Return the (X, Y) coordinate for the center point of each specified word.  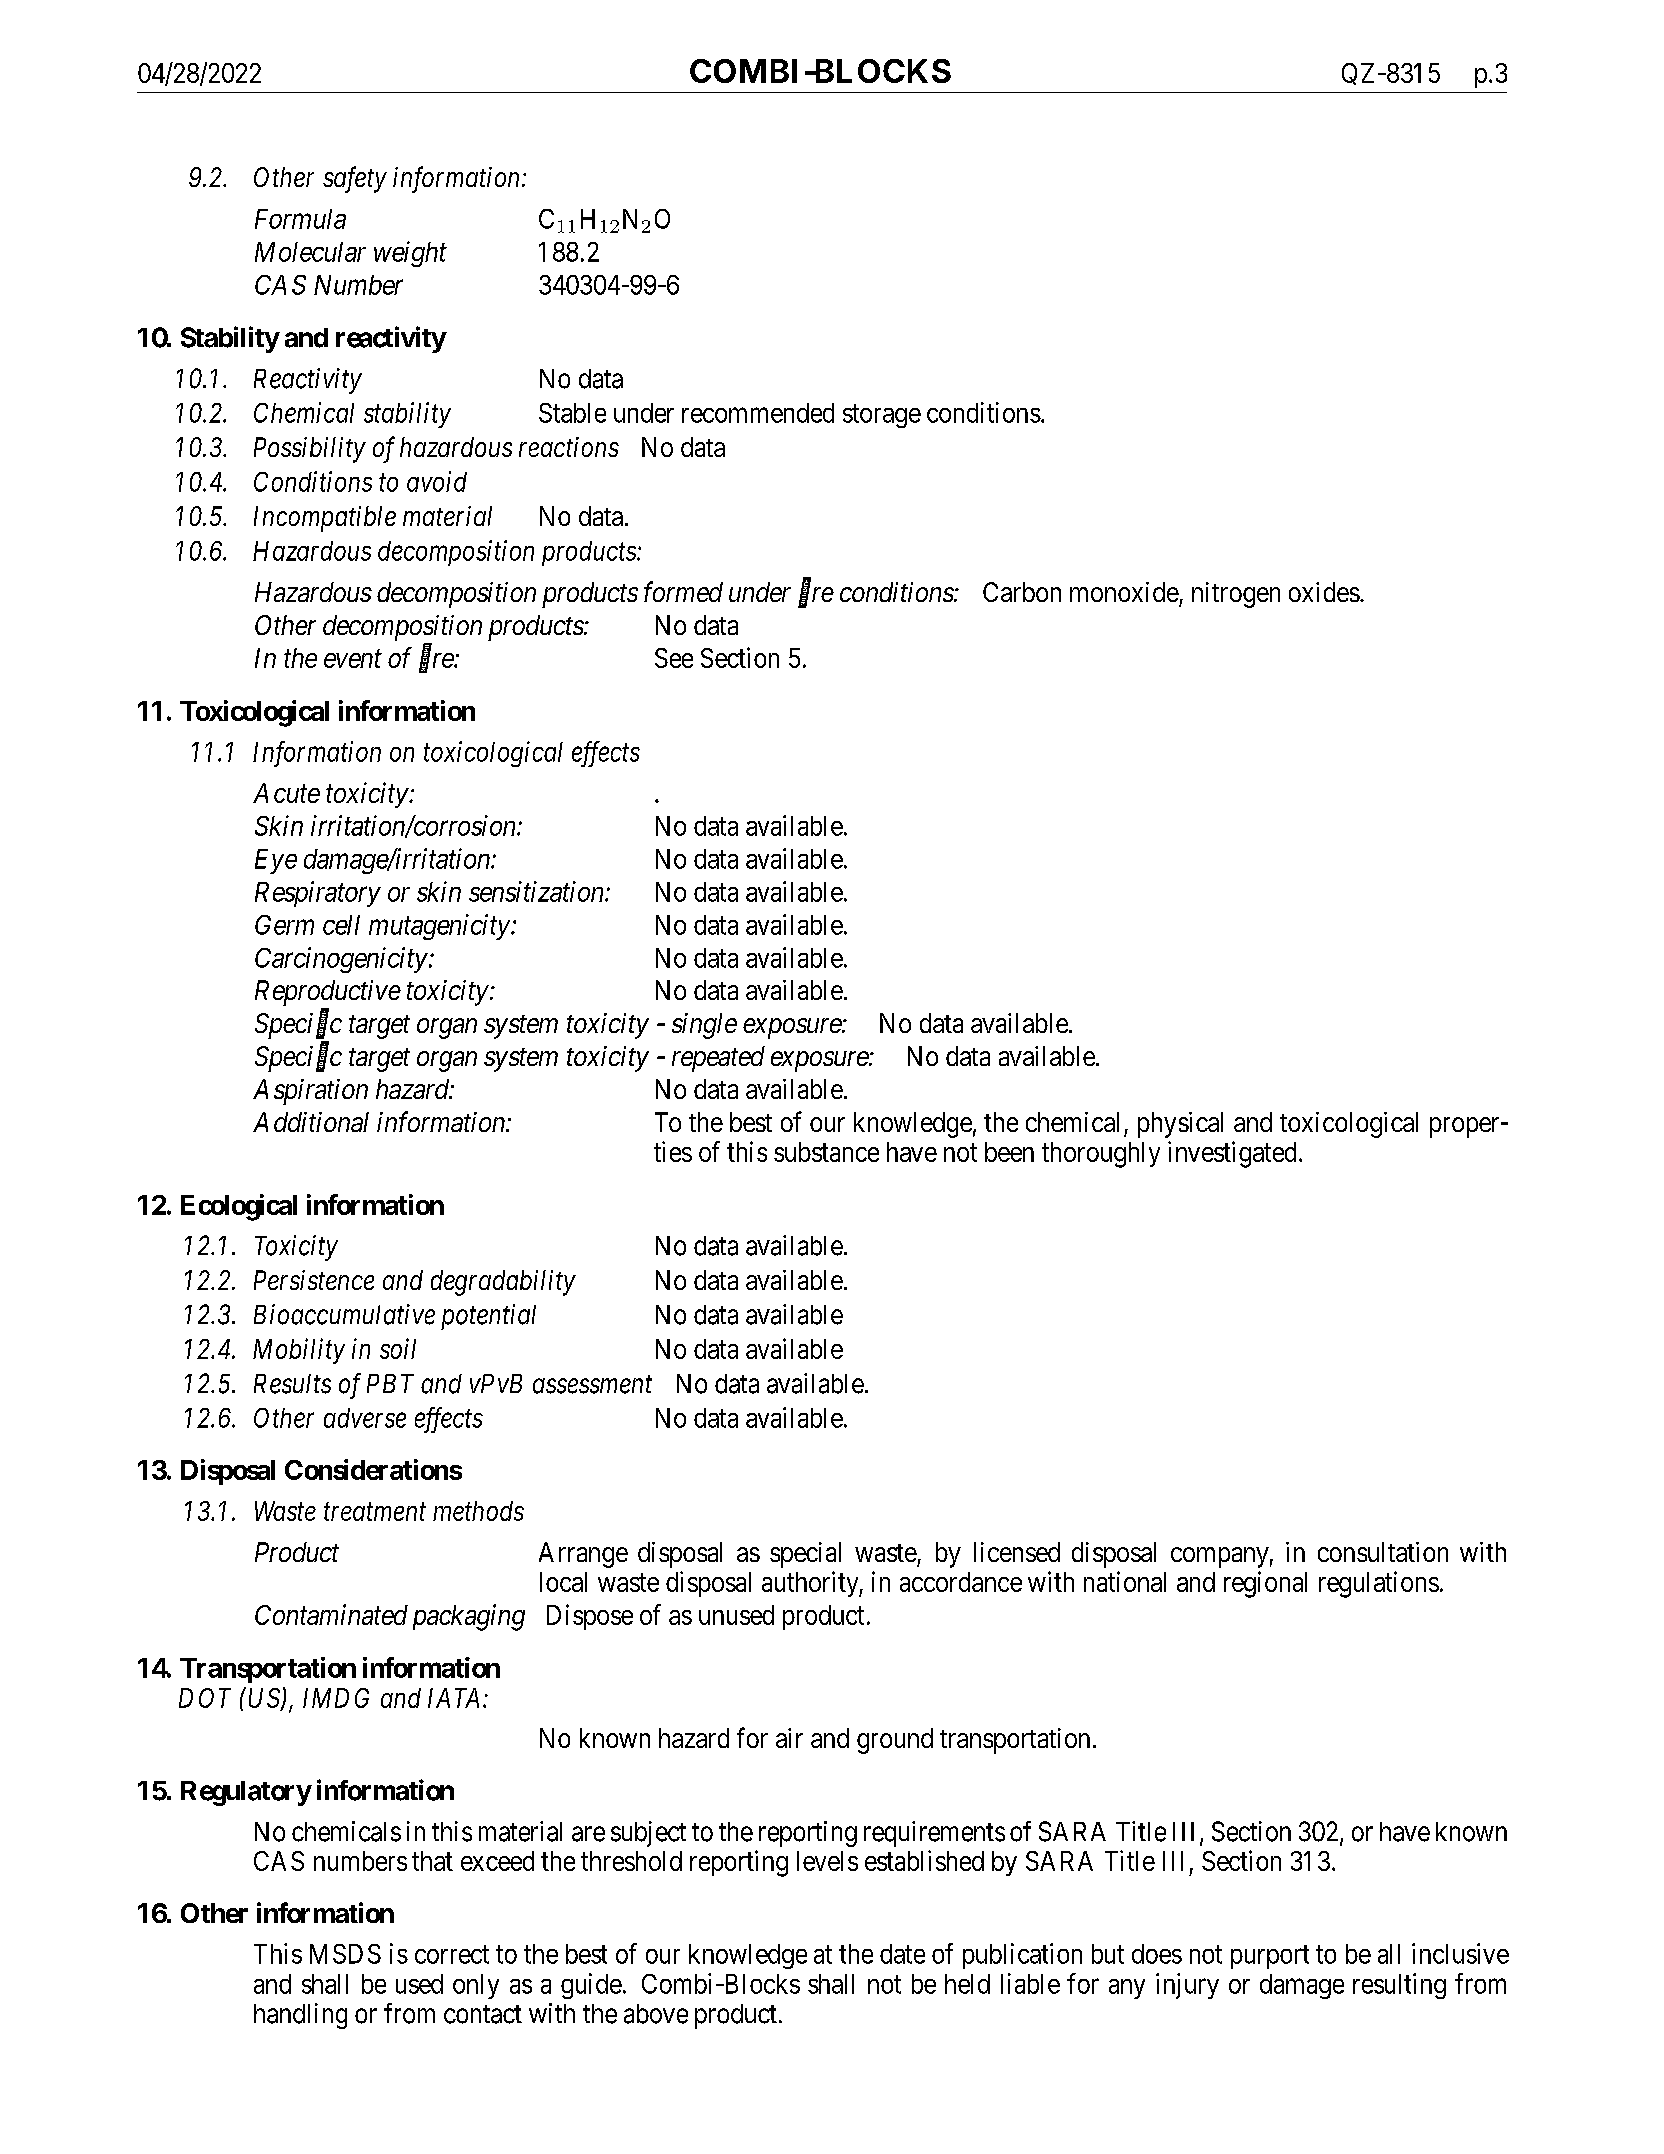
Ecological (239, 1207)
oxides (1324, 592)
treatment (375, 1512)
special (805, 1555)
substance (826, 1152)
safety (355, 179)
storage (882, 416)
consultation (1383, 1552)
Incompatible (325, 519)
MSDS (345, 1954)
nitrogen (1236, 595)
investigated (1232, 1154)
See (674, 658)
